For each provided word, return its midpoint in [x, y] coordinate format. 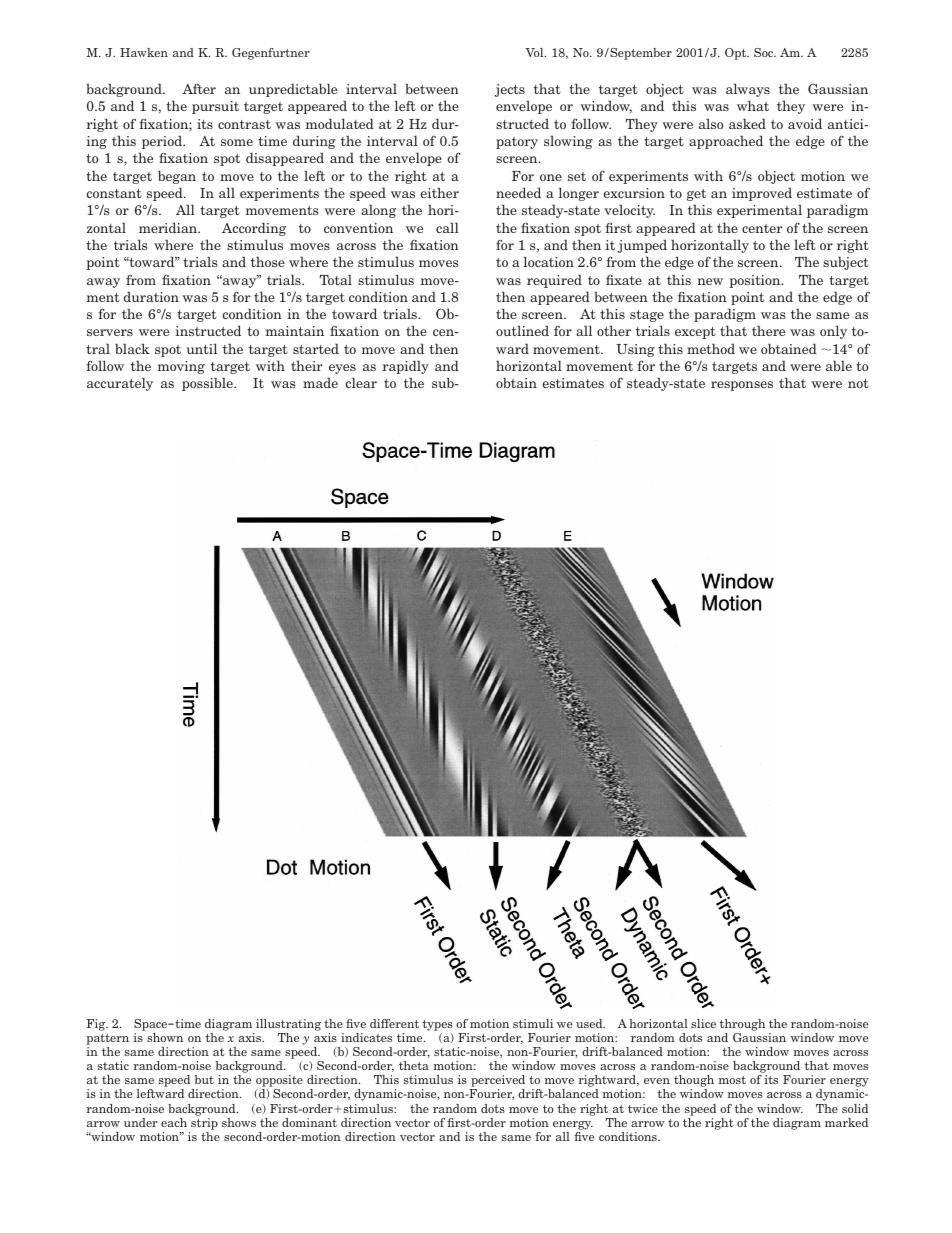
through [742, 1025]
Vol [536, 52]
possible [208, 384]
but [204, 1079]
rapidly [405, 367]
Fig [97, 1025]
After [199, 89]
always [748, 90]
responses [742, 386]
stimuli [533, 1023]
